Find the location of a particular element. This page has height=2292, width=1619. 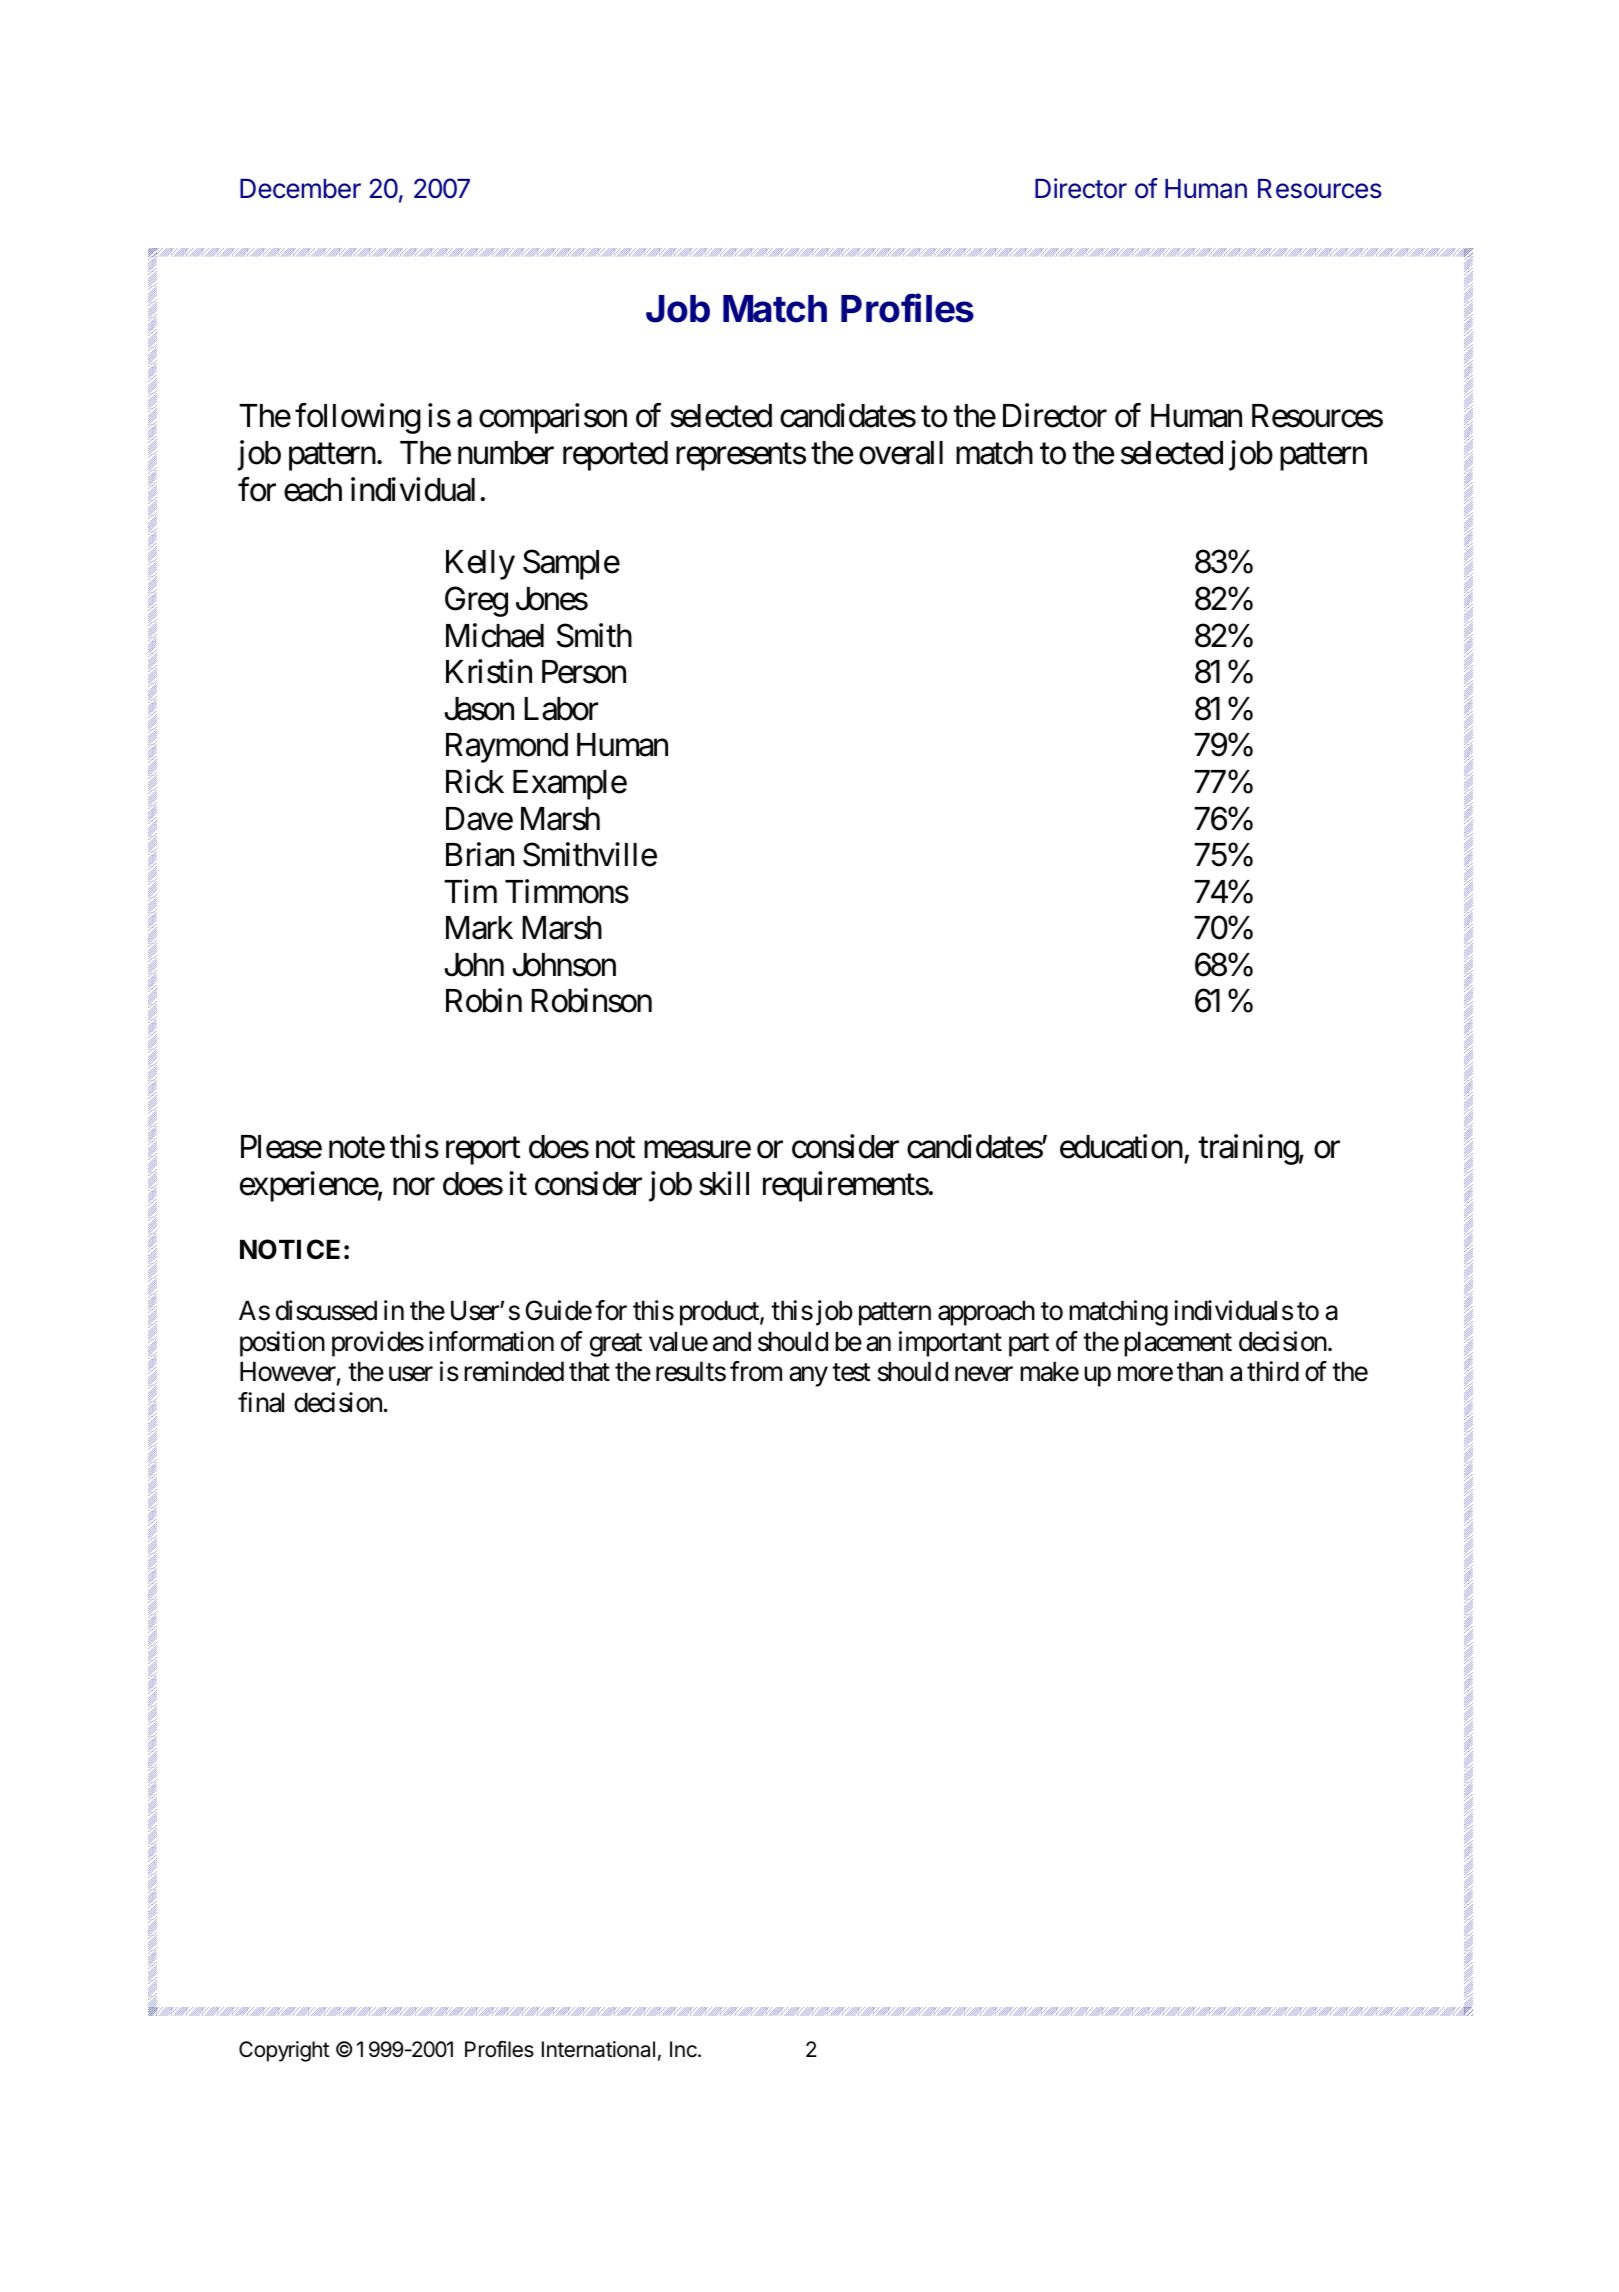

International is located at coordinates (598, 2049).
